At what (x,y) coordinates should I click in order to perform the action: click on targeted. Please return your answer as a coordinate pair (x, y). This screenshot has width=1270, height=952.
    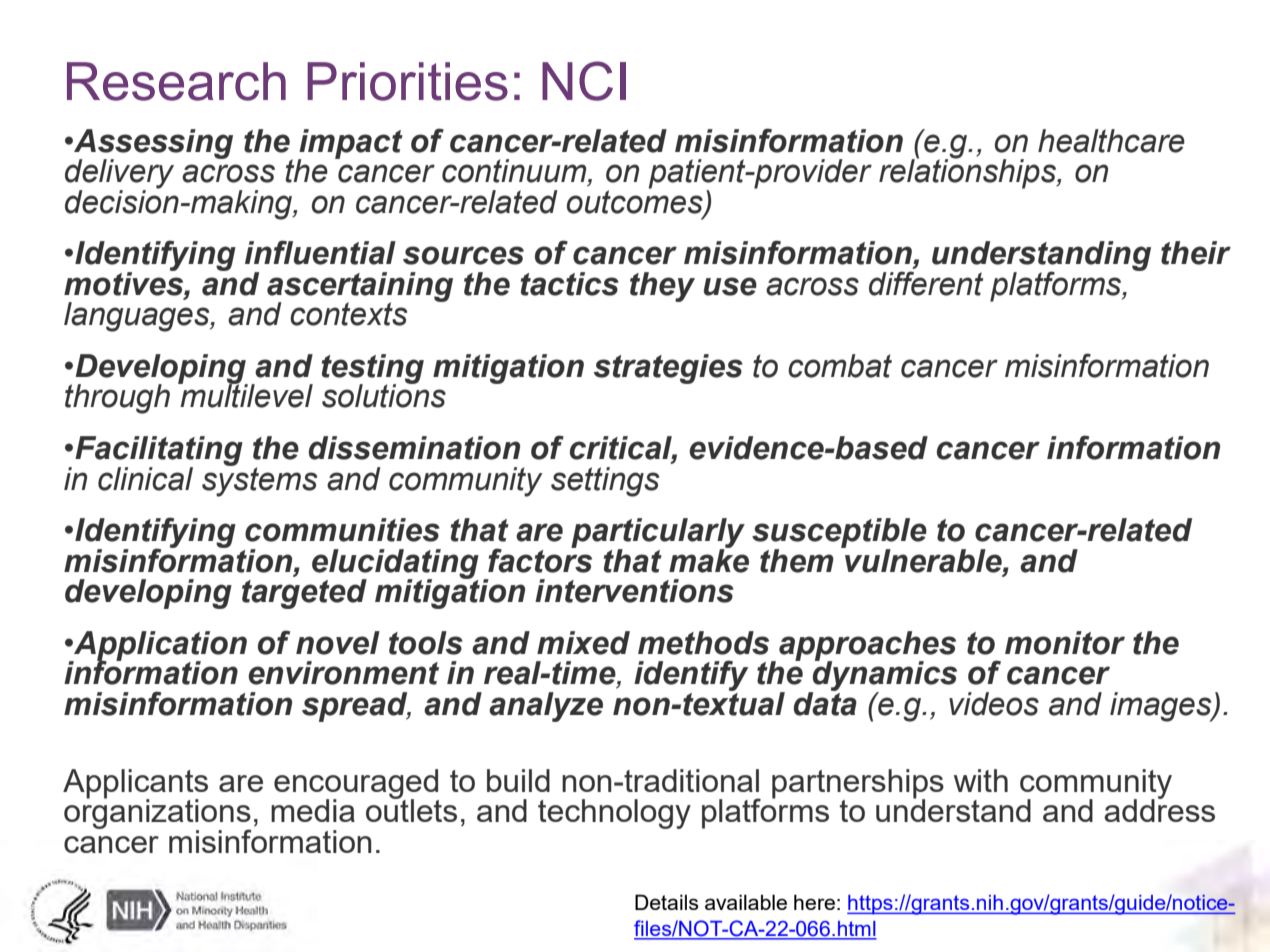
    Looking at the image, I should click on (304, 594).
